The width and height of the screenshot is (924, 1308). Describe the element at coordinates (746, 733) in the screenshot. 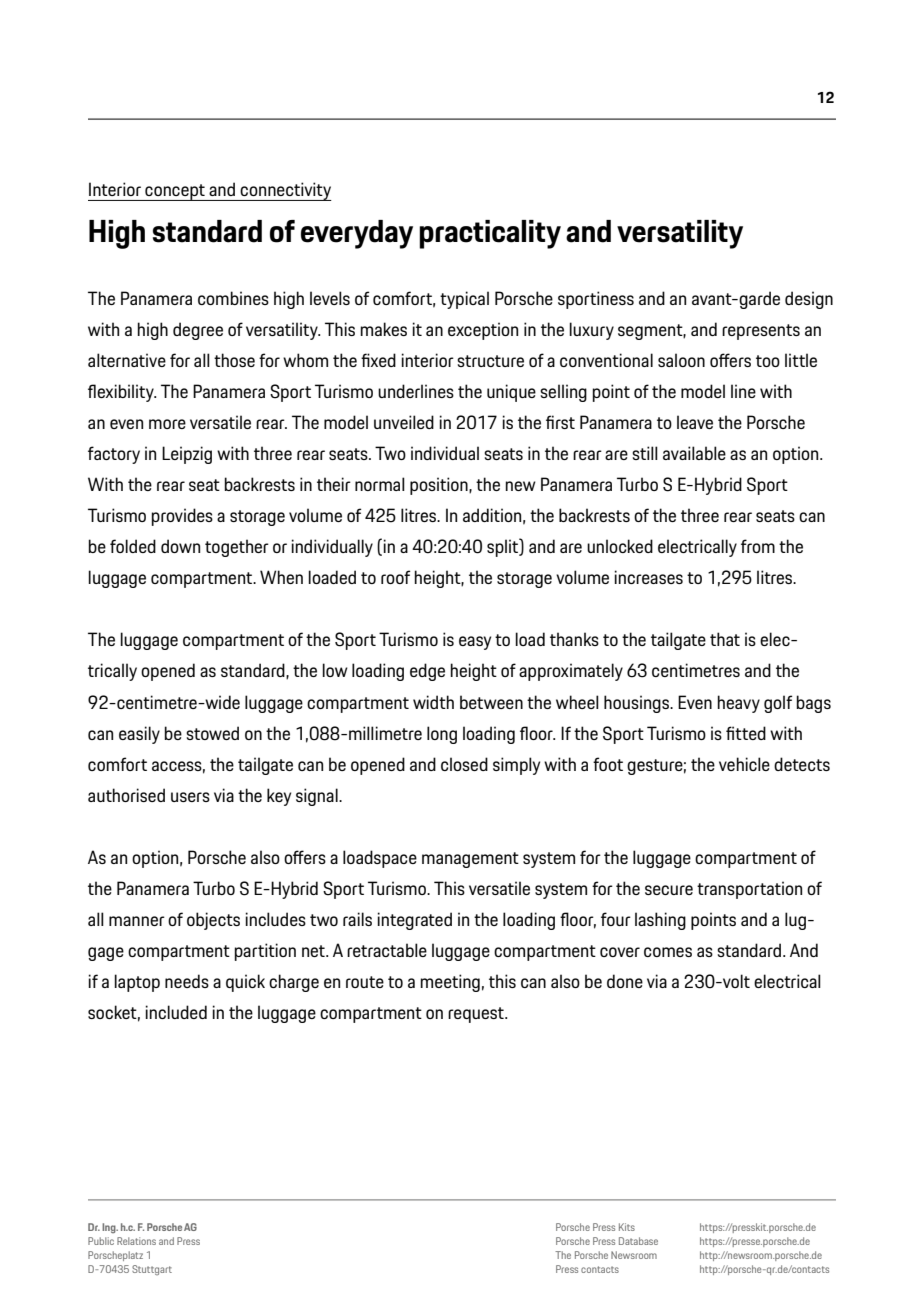

I see `fitted` at that location.
